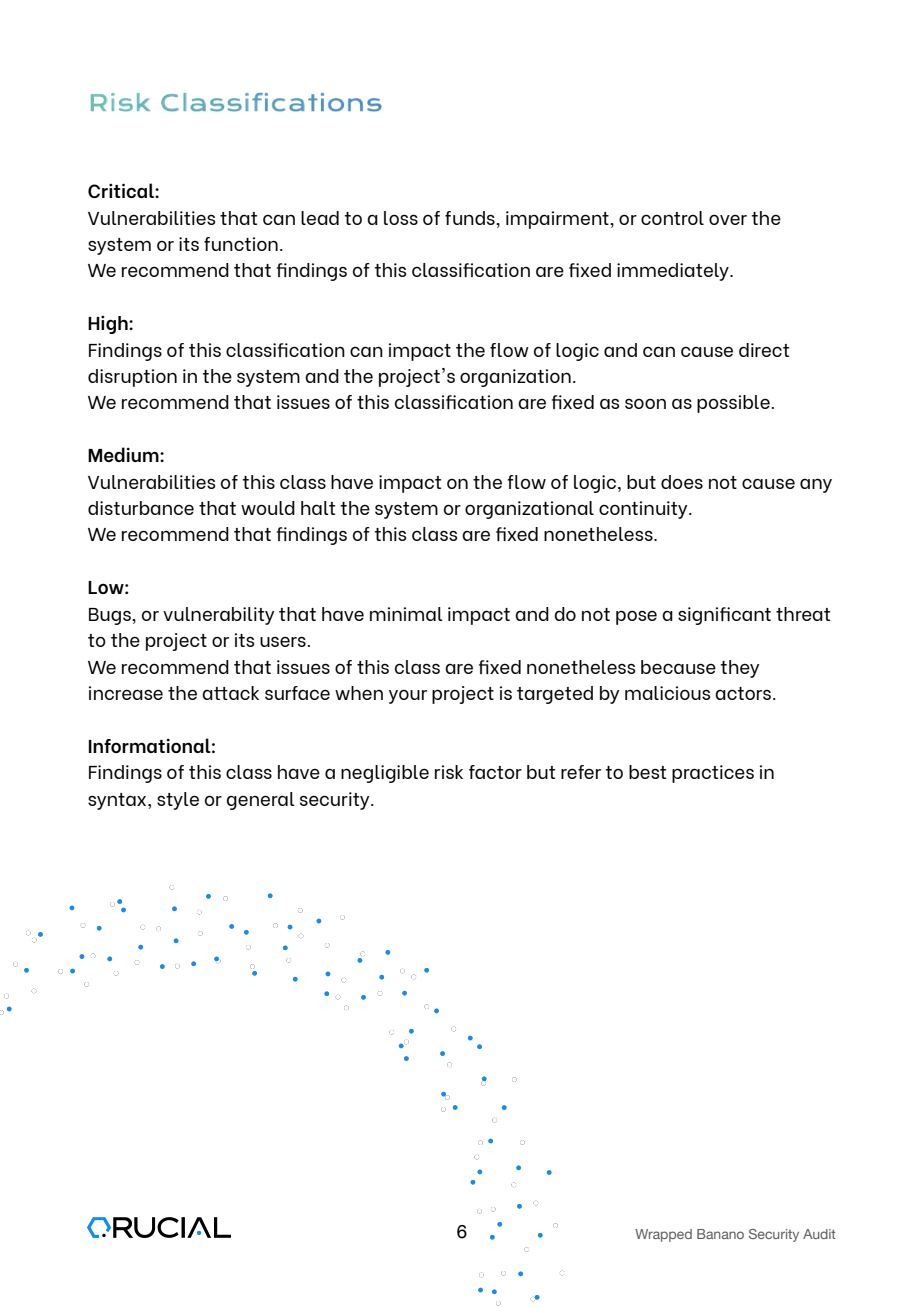  Describe the element at coordinates (471, 218) in the page. I see `funds` at that location.
